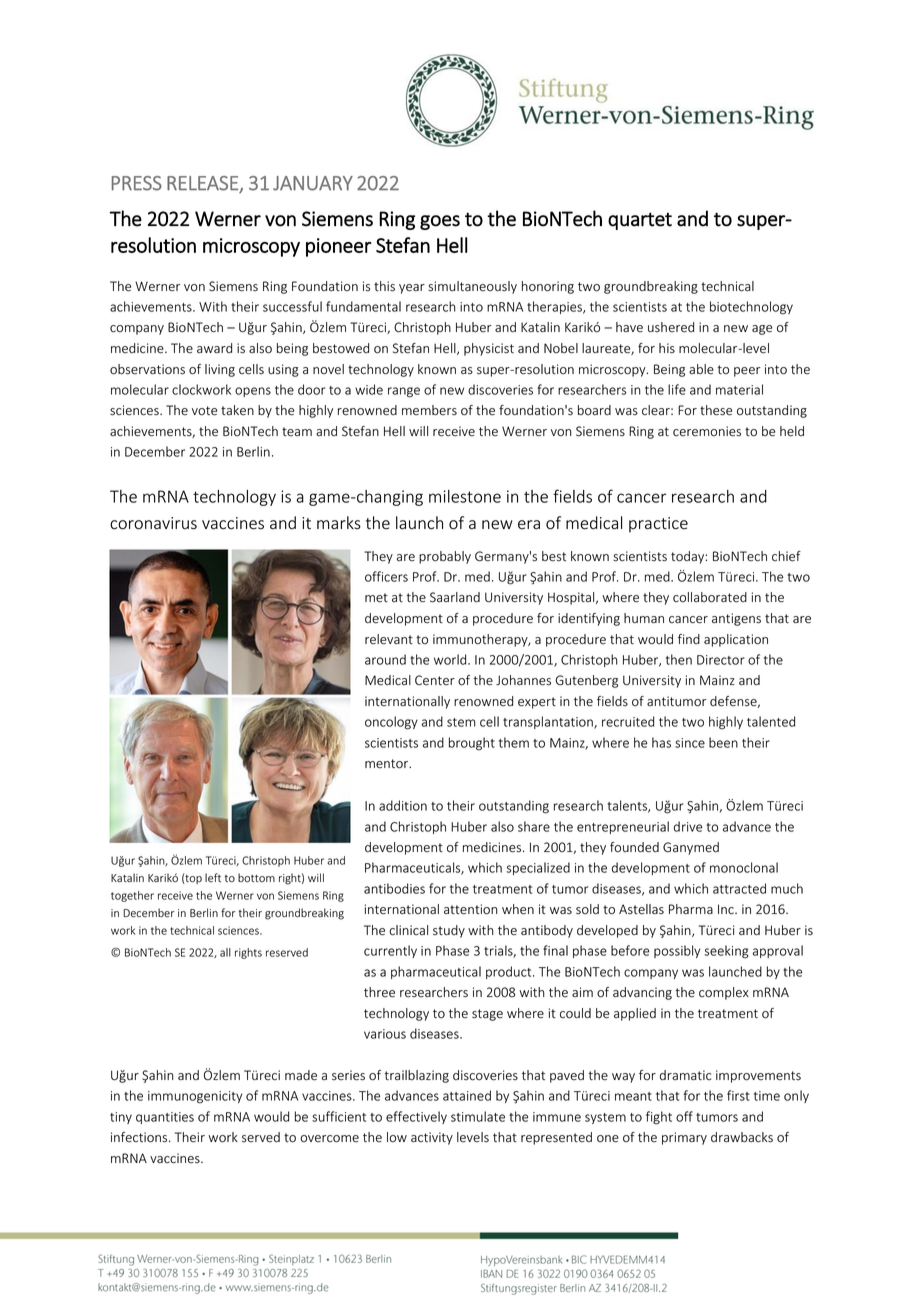  I want to click on attracted, so click(739, 888).
